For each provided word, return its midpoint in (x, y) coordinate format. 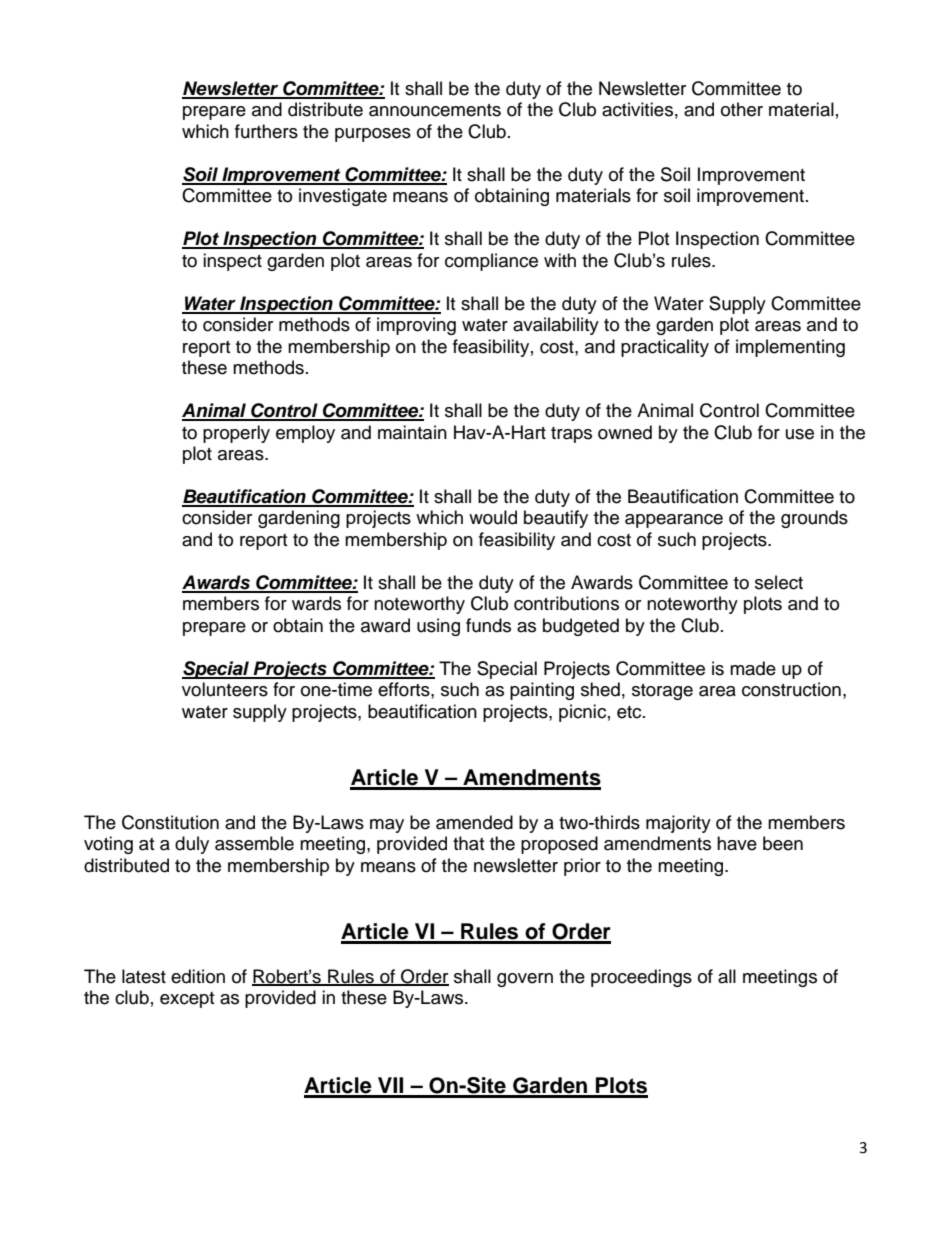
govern (525, 980)
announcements (435, 110)
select (779, 582)
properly (236, 434)
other (742, 109)
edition (198, 976)
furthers (266, 131)
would (493, 517)
